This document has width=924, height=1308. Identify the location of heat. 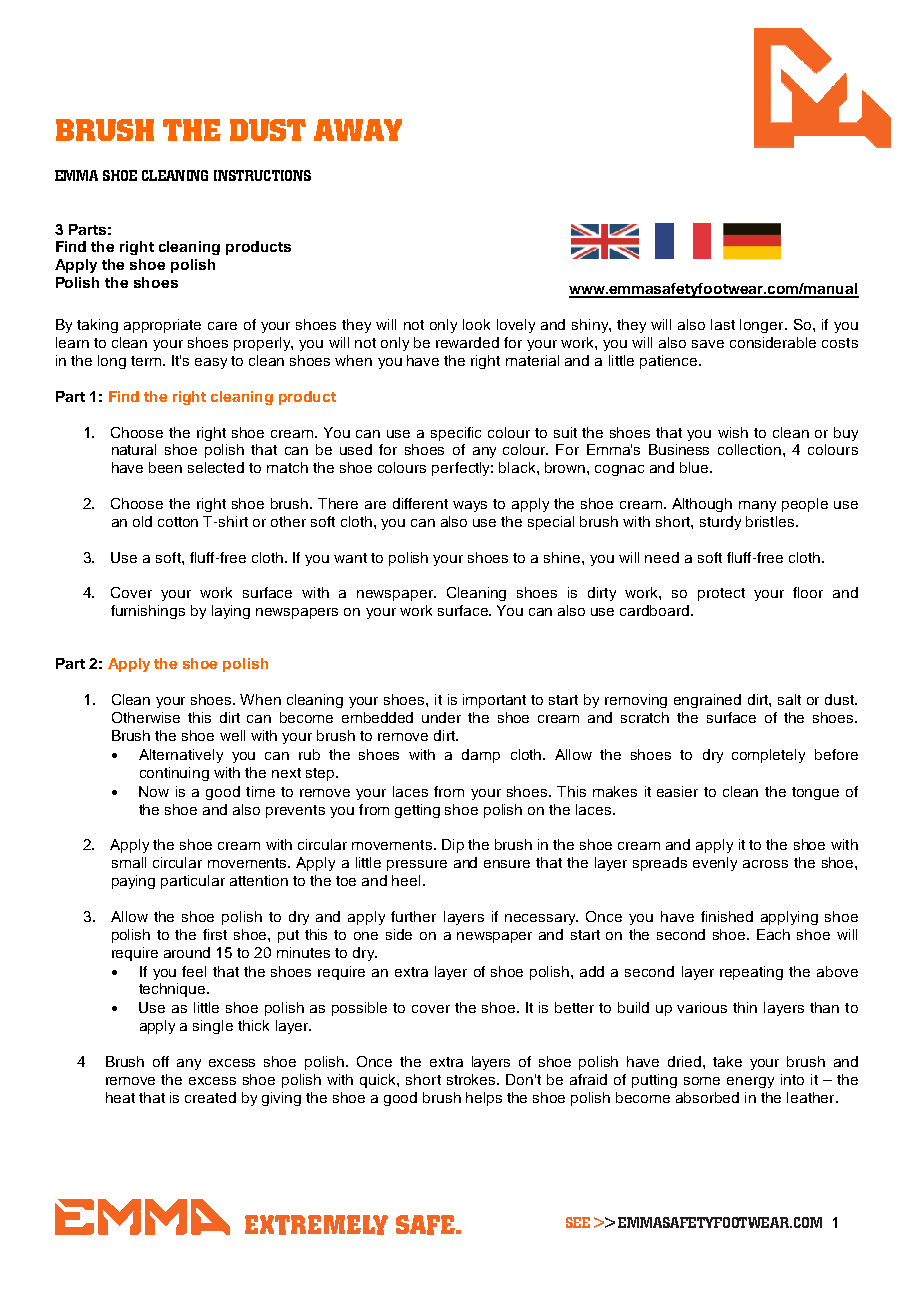
(120, 1097).
